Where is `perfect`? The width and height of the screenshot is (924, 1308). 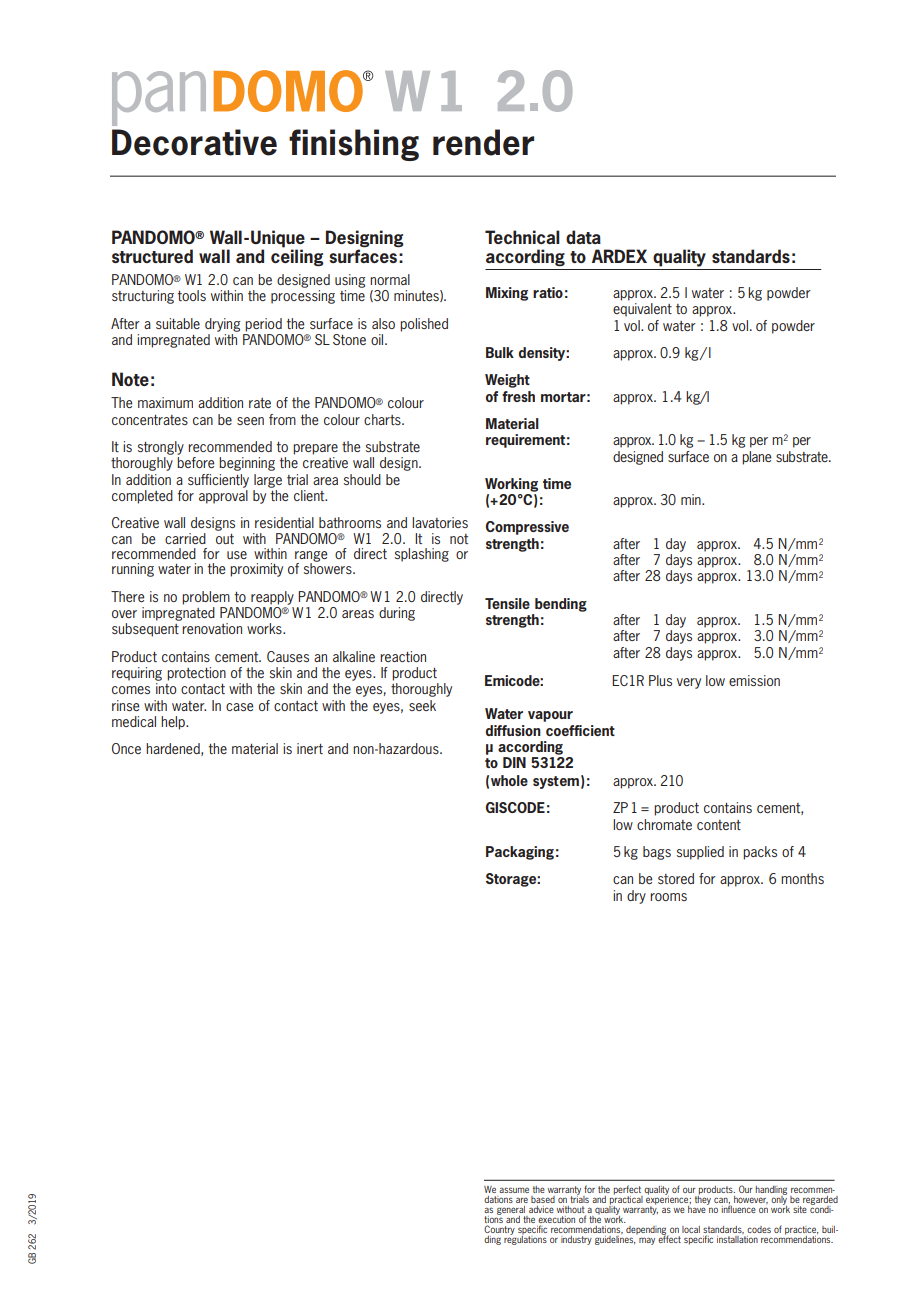
perfect is located at coordinates (628, 1191).
